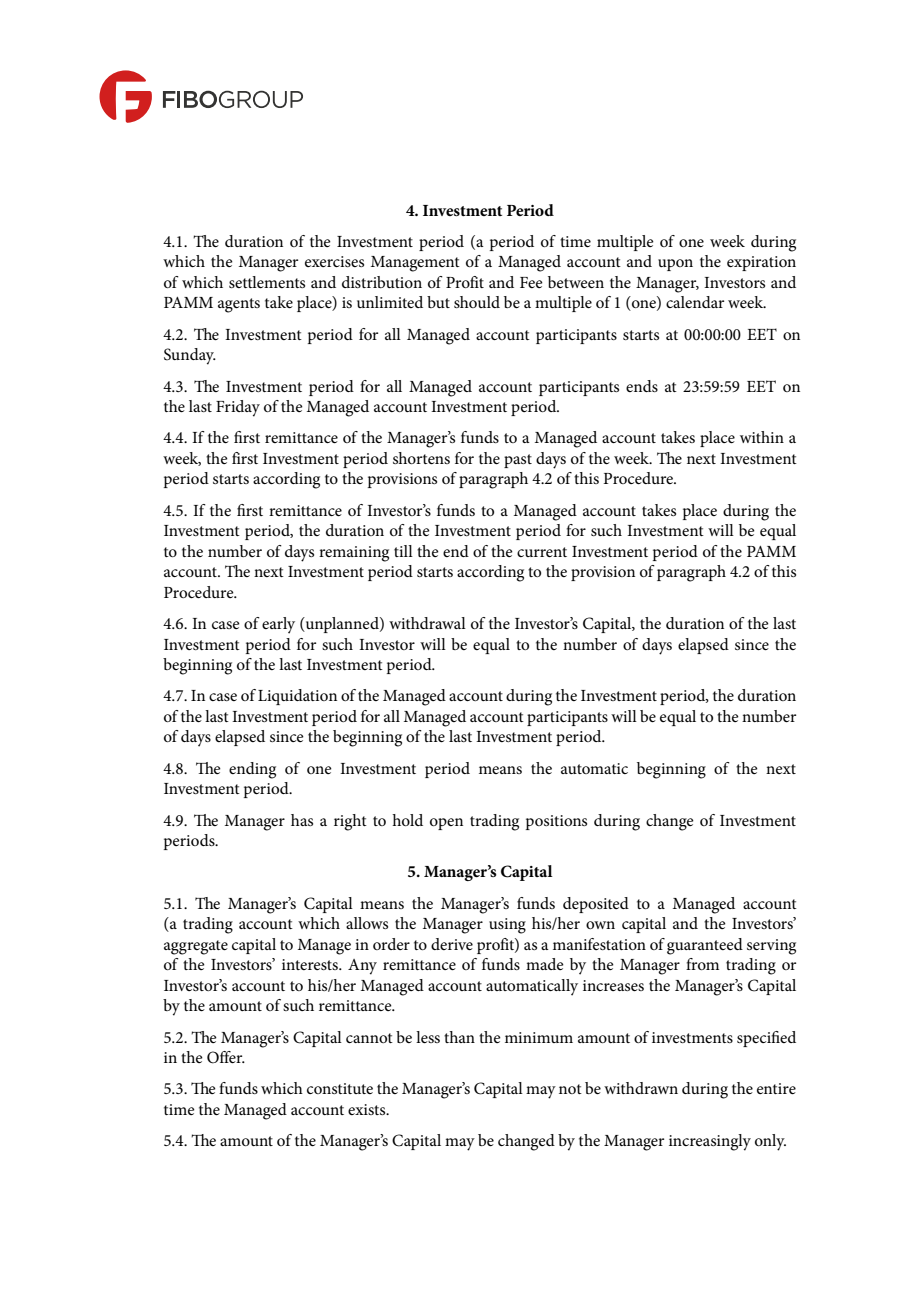 The image size is (924, 1307). Describe the element at coordinates (675, 265) in the screenshot. I see `upon` at that location.
